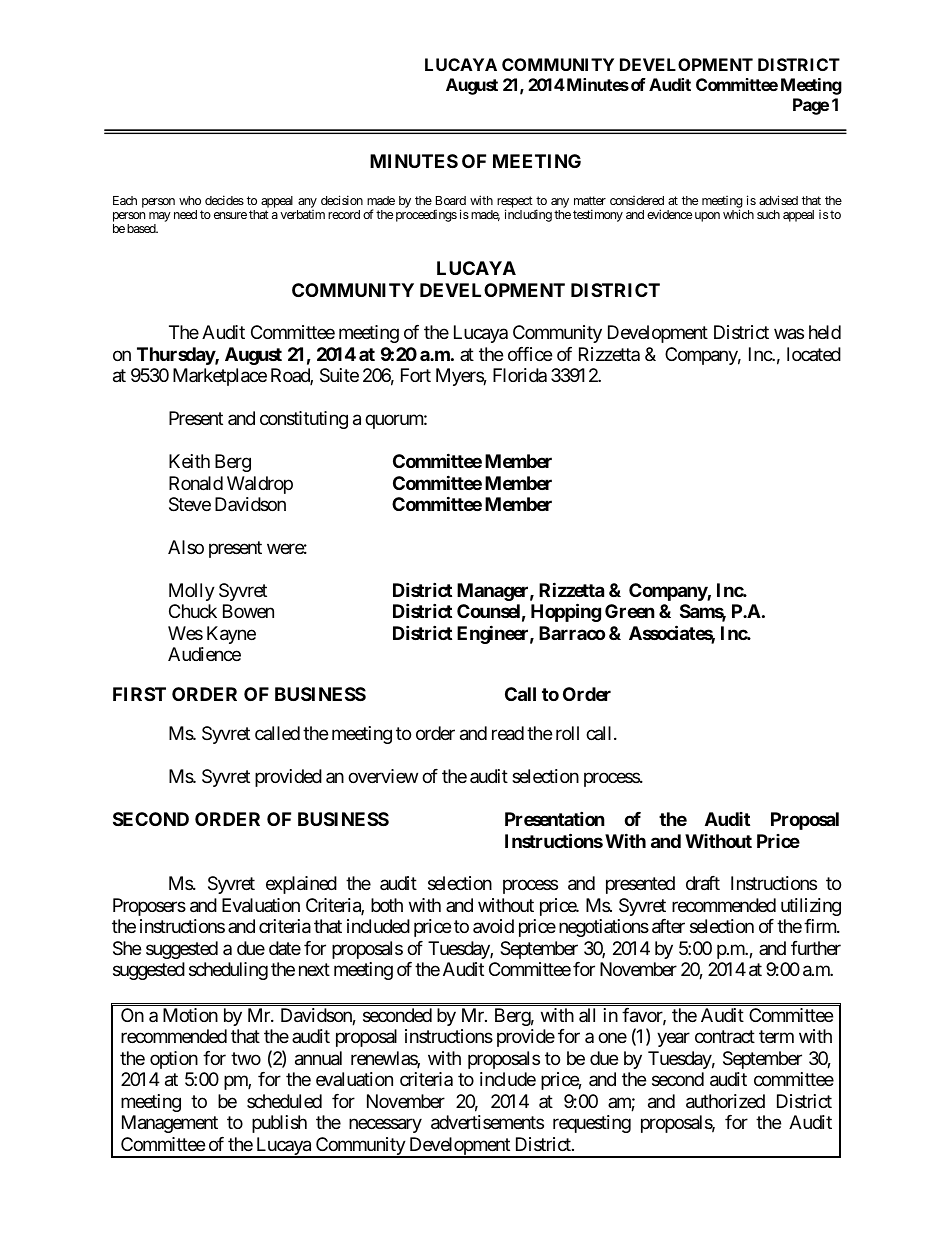  Describe the element at coordinates (493, 926) in the page. I see `avoid` at that location.
